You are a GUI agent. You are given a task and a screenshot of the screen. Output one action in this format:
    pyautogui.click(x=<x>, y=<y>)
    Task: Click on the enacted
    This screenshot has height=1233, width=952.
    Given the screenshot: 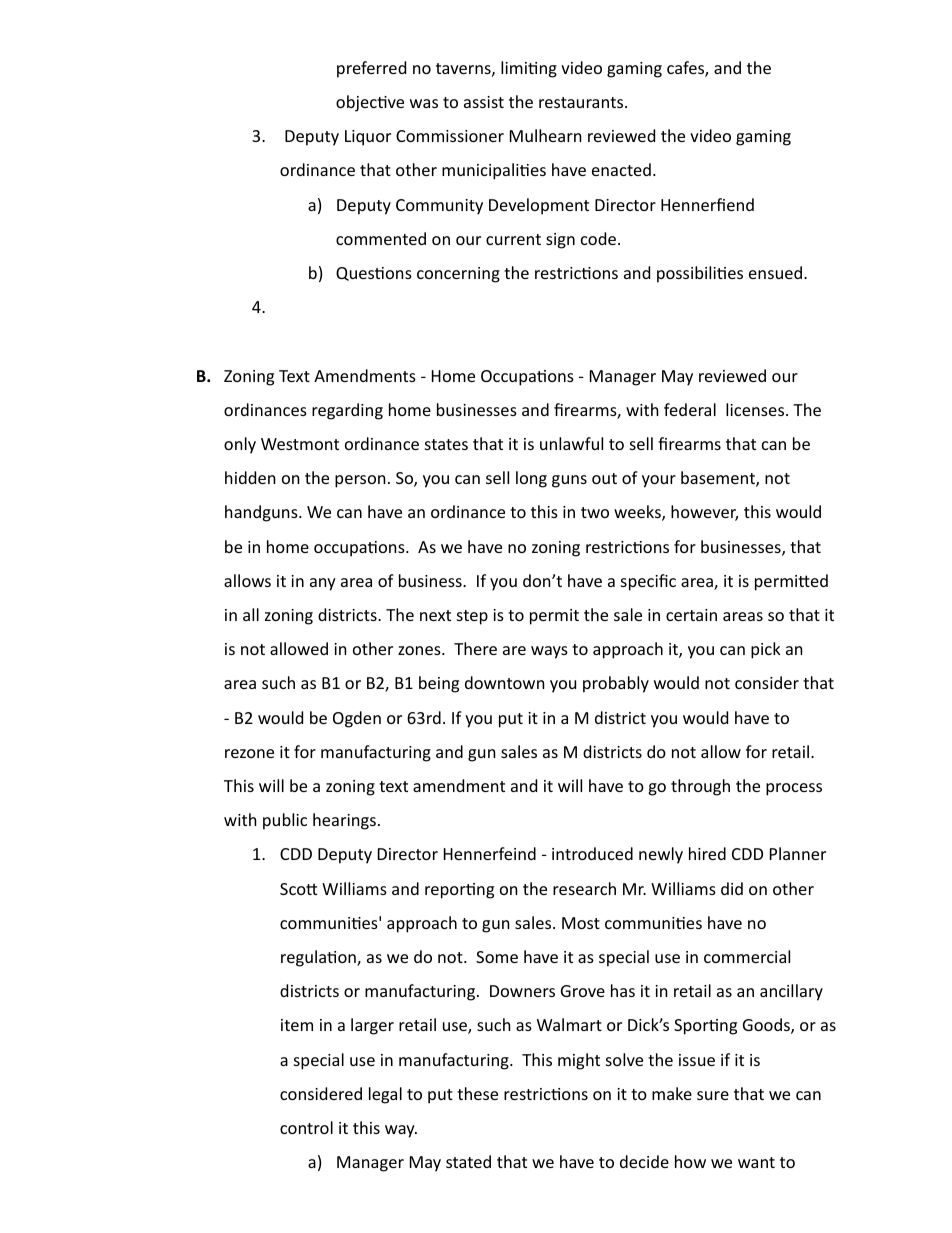 What is the action you would take?
    pyautogui.click(x=621, y=169)
